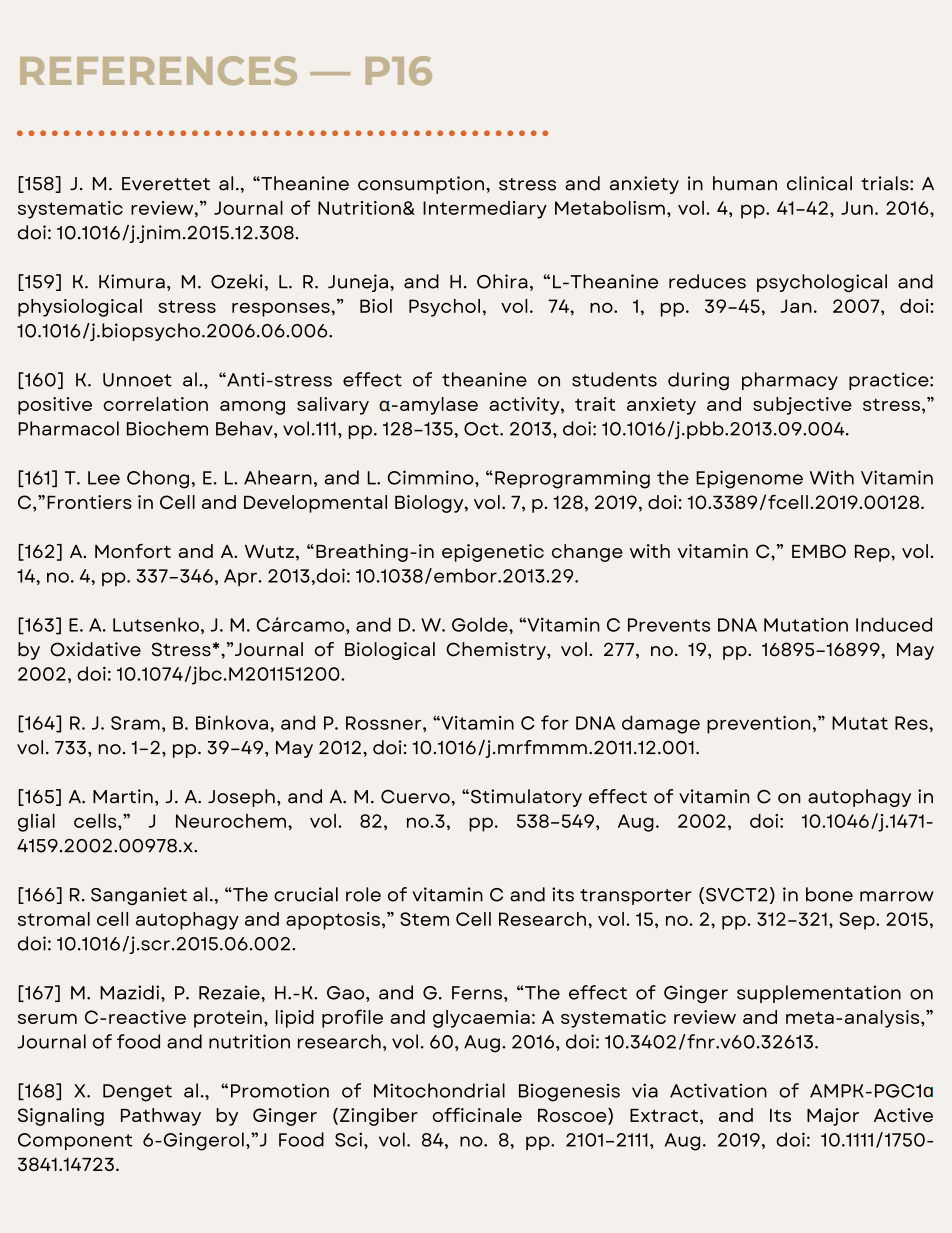  I want to click on prevention, so click(758, 725).
